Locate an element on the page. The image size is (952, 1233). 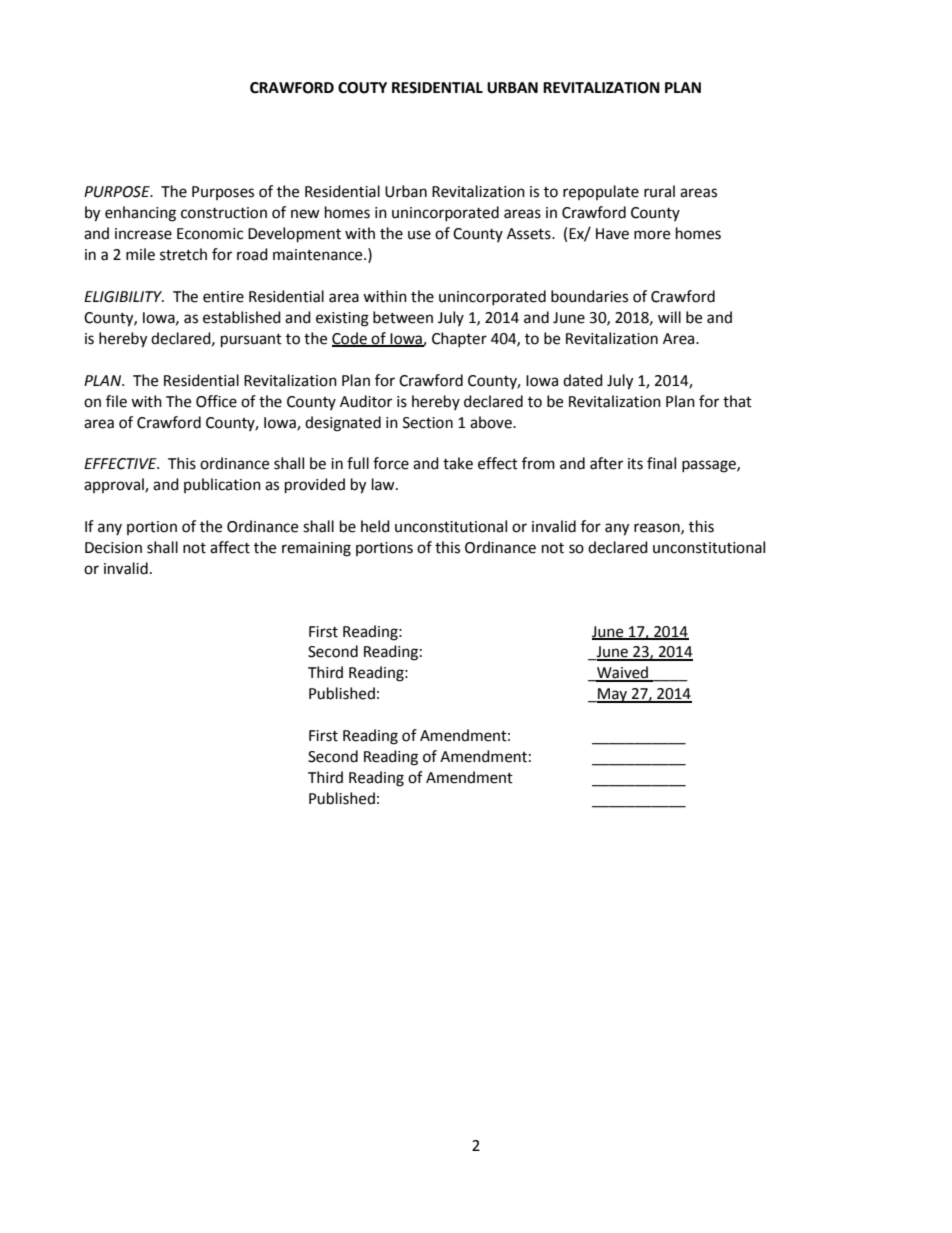
that is located at coordinates (737, 401).
